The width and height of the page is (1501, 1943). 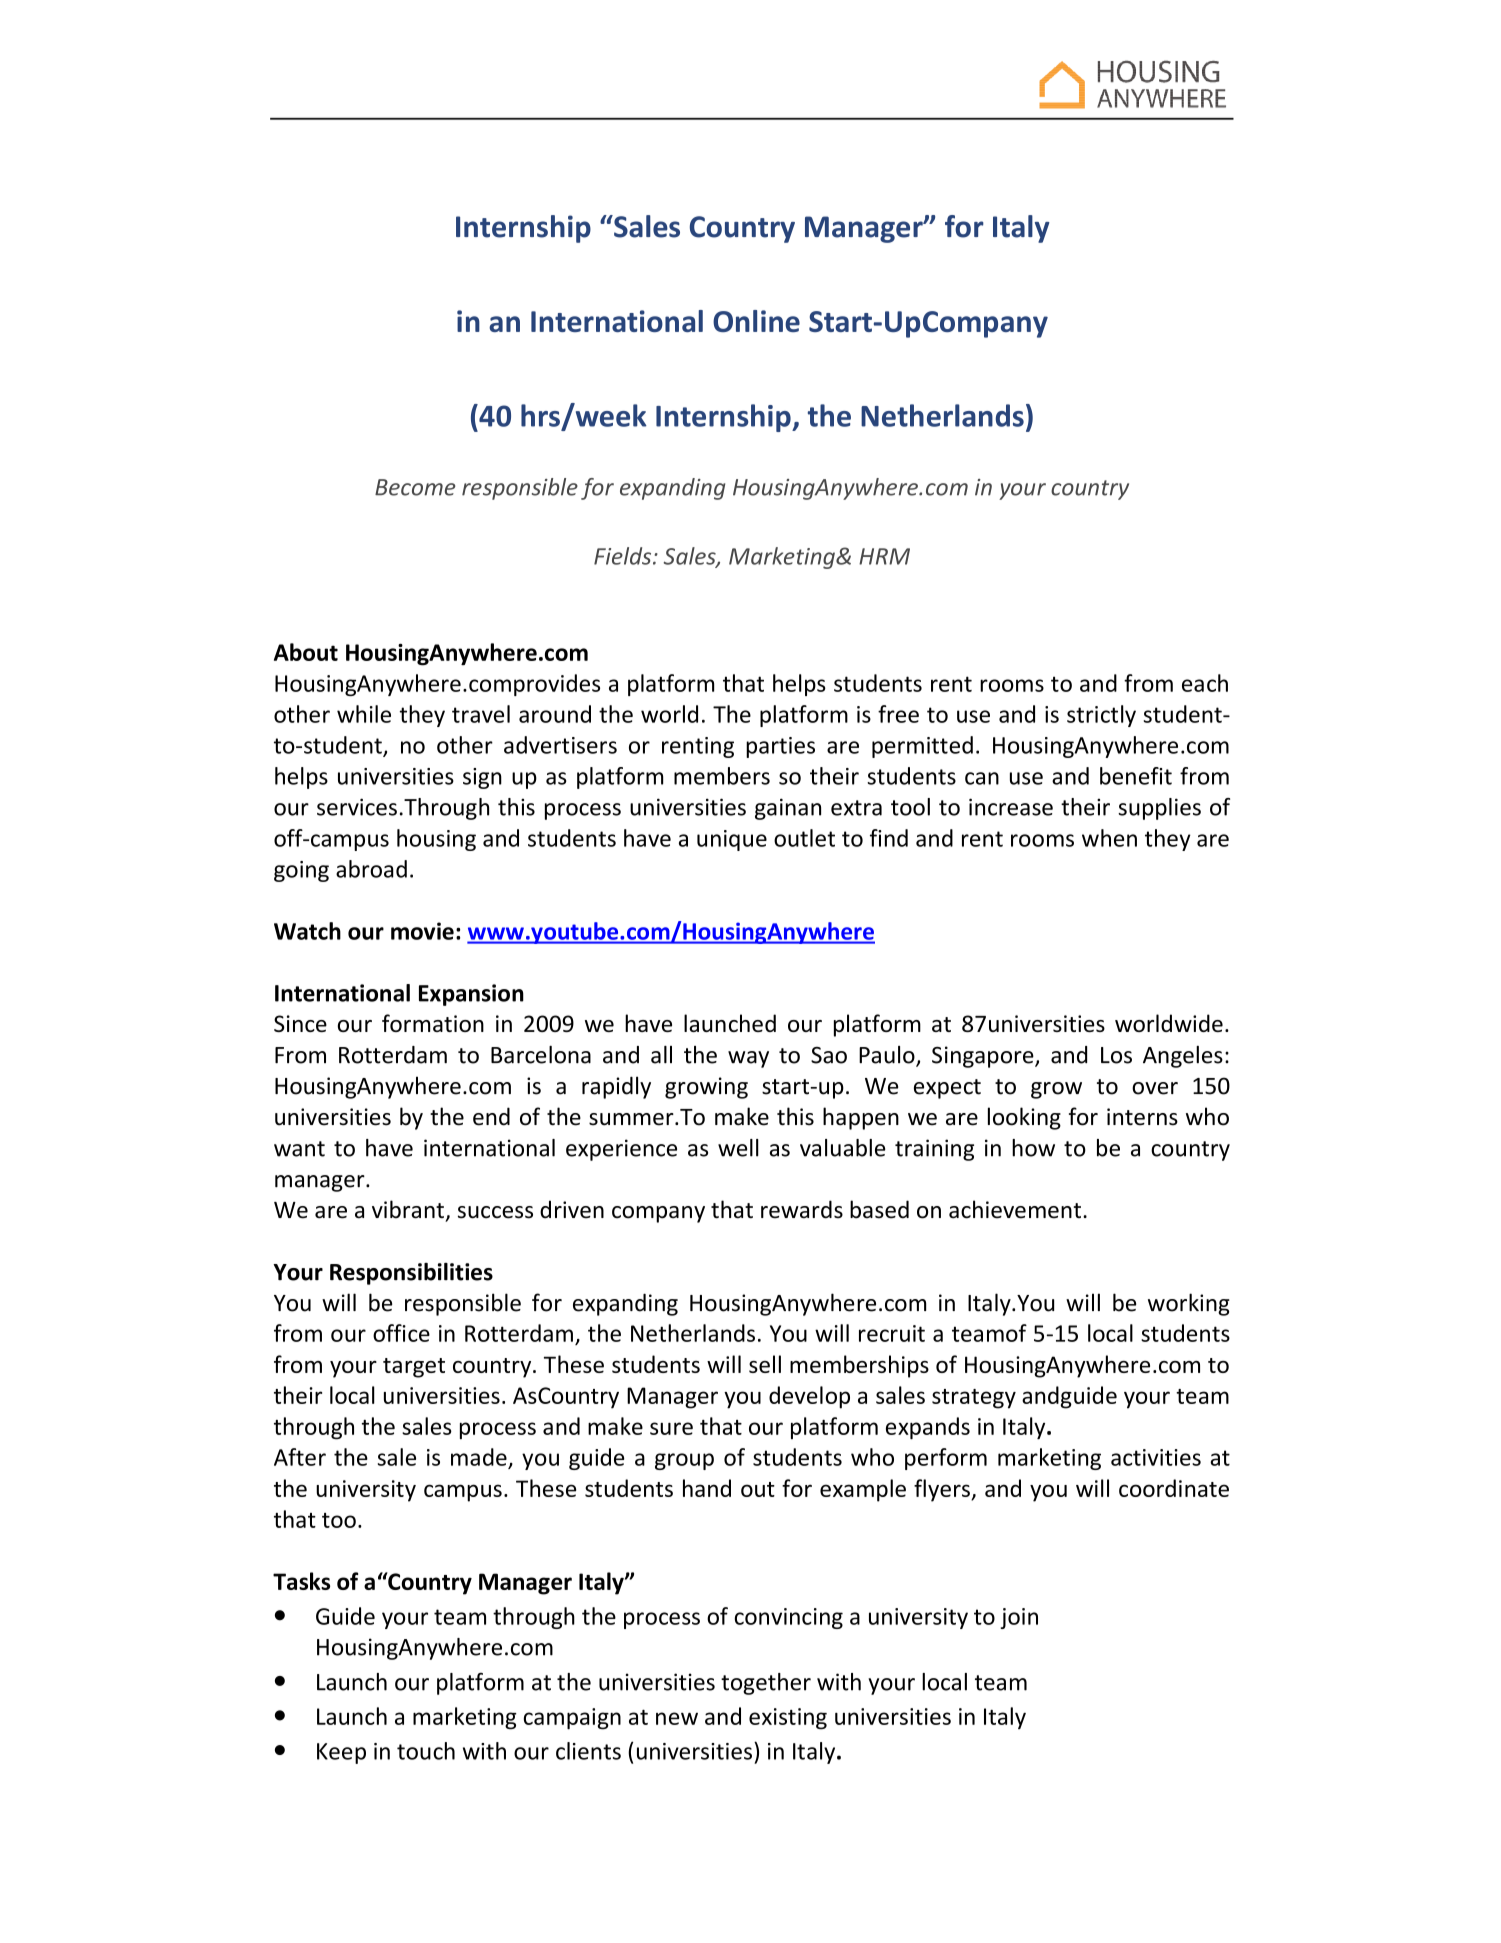 What do you see at coordinates (884, 556) in the page?
I see `HRM` at bounding box center [884, 556].
